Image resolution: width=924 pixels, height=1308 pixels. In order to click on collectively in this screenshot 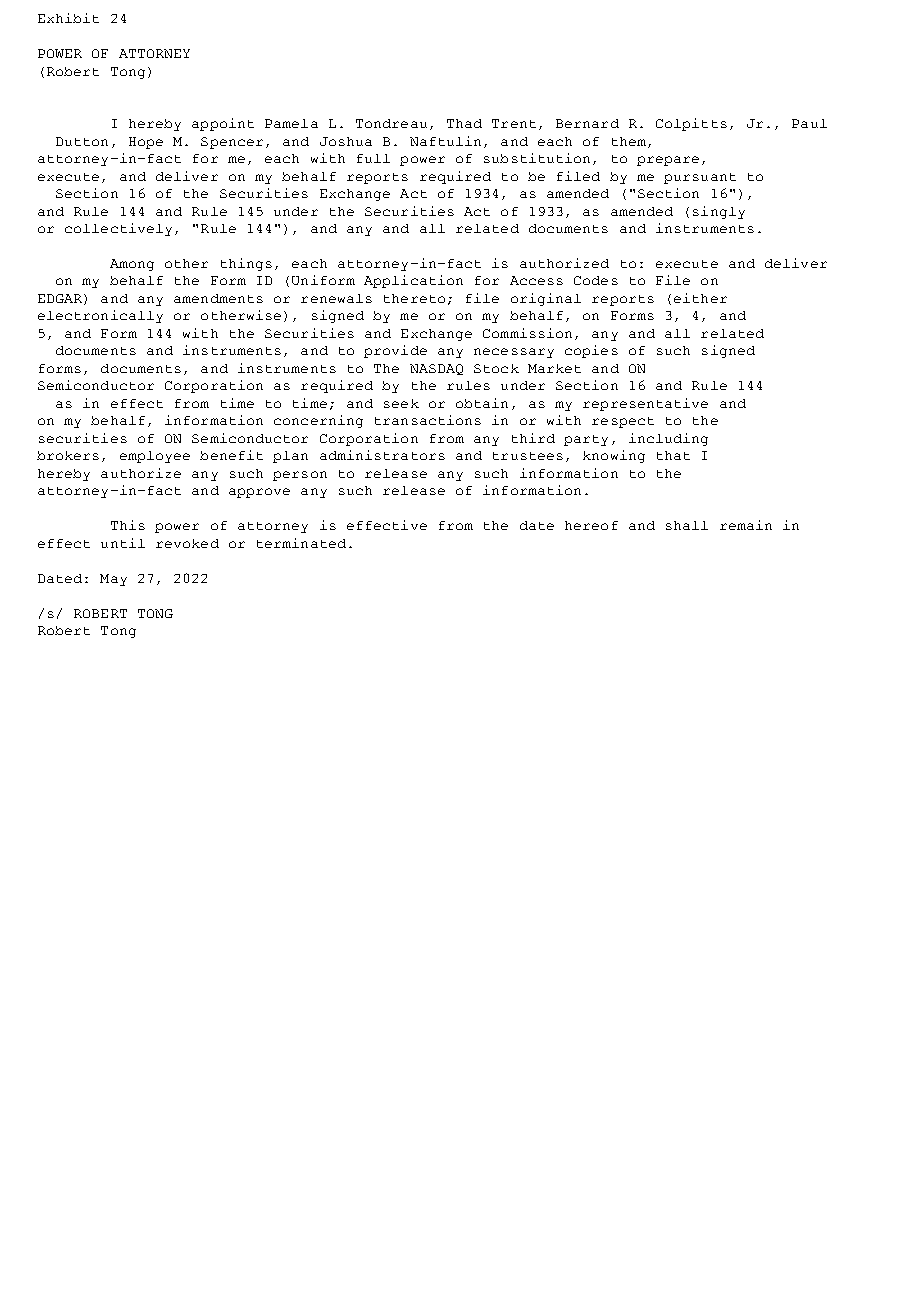, I will do `click(120, 229)`.
